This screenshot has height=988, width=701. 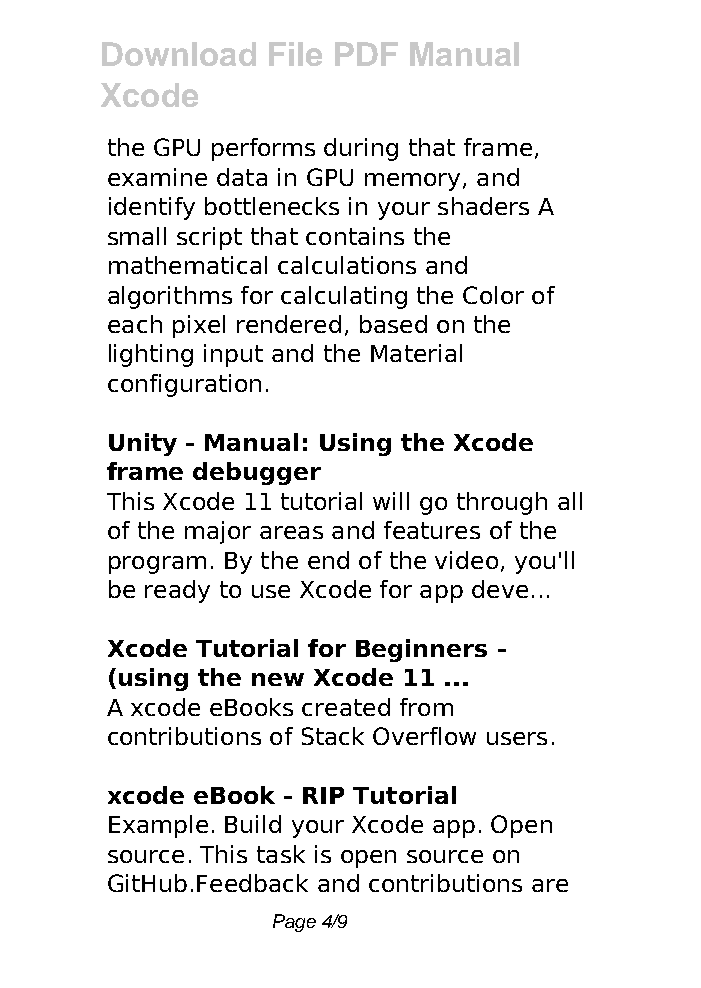 What do you see at coordinates (177, 591) in the screenshot?
I see `ready` at bounding box center [177, 591].
